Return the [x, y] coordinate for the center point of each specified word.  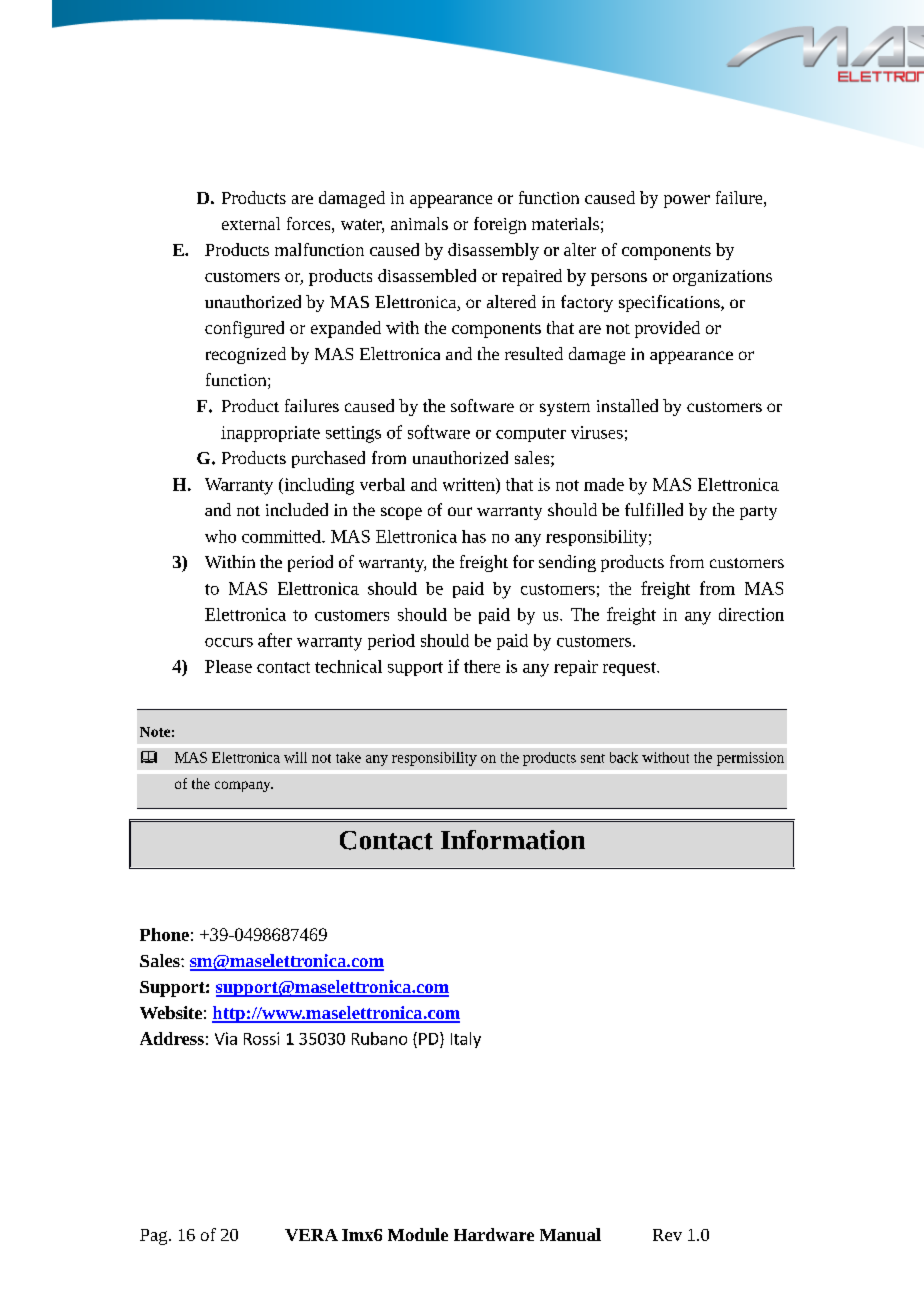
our [460, 511]
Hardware [494, 1234]
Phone [164, 934]
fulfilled [654, 509]
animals [419, 223]
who [220, 536]
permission [750, 759]
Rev [667, 1235]
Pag [155, 1237]
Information [513, 840]
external [251, 223]
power [687, 201]
